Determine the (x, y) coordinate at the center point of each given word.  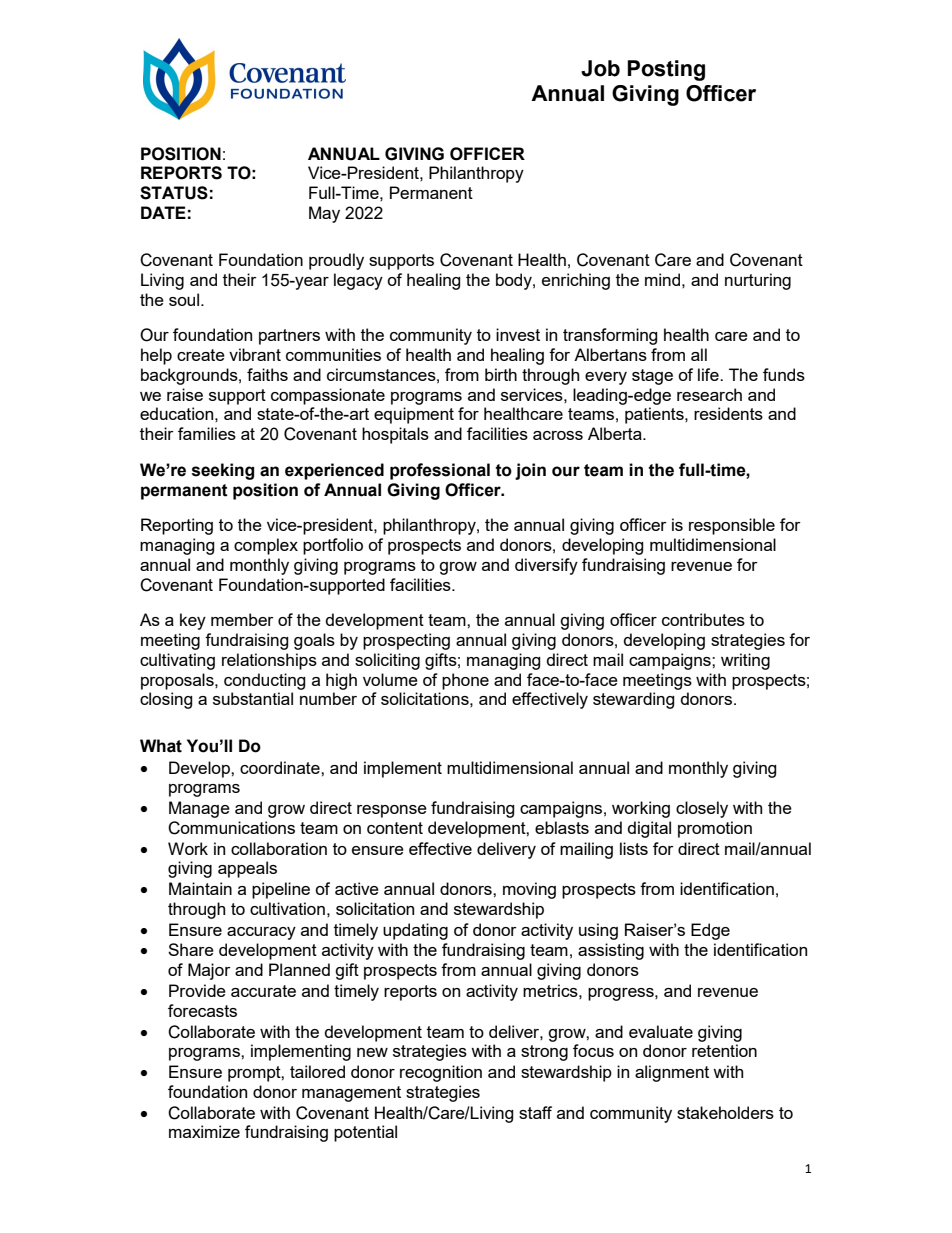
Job (600, 68)
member (242, 619)
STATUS (174, 193)
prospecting (406, 641)
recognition (441, 1073)
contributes (703, 619)
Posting (666, 70)
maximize (204, 1131)
